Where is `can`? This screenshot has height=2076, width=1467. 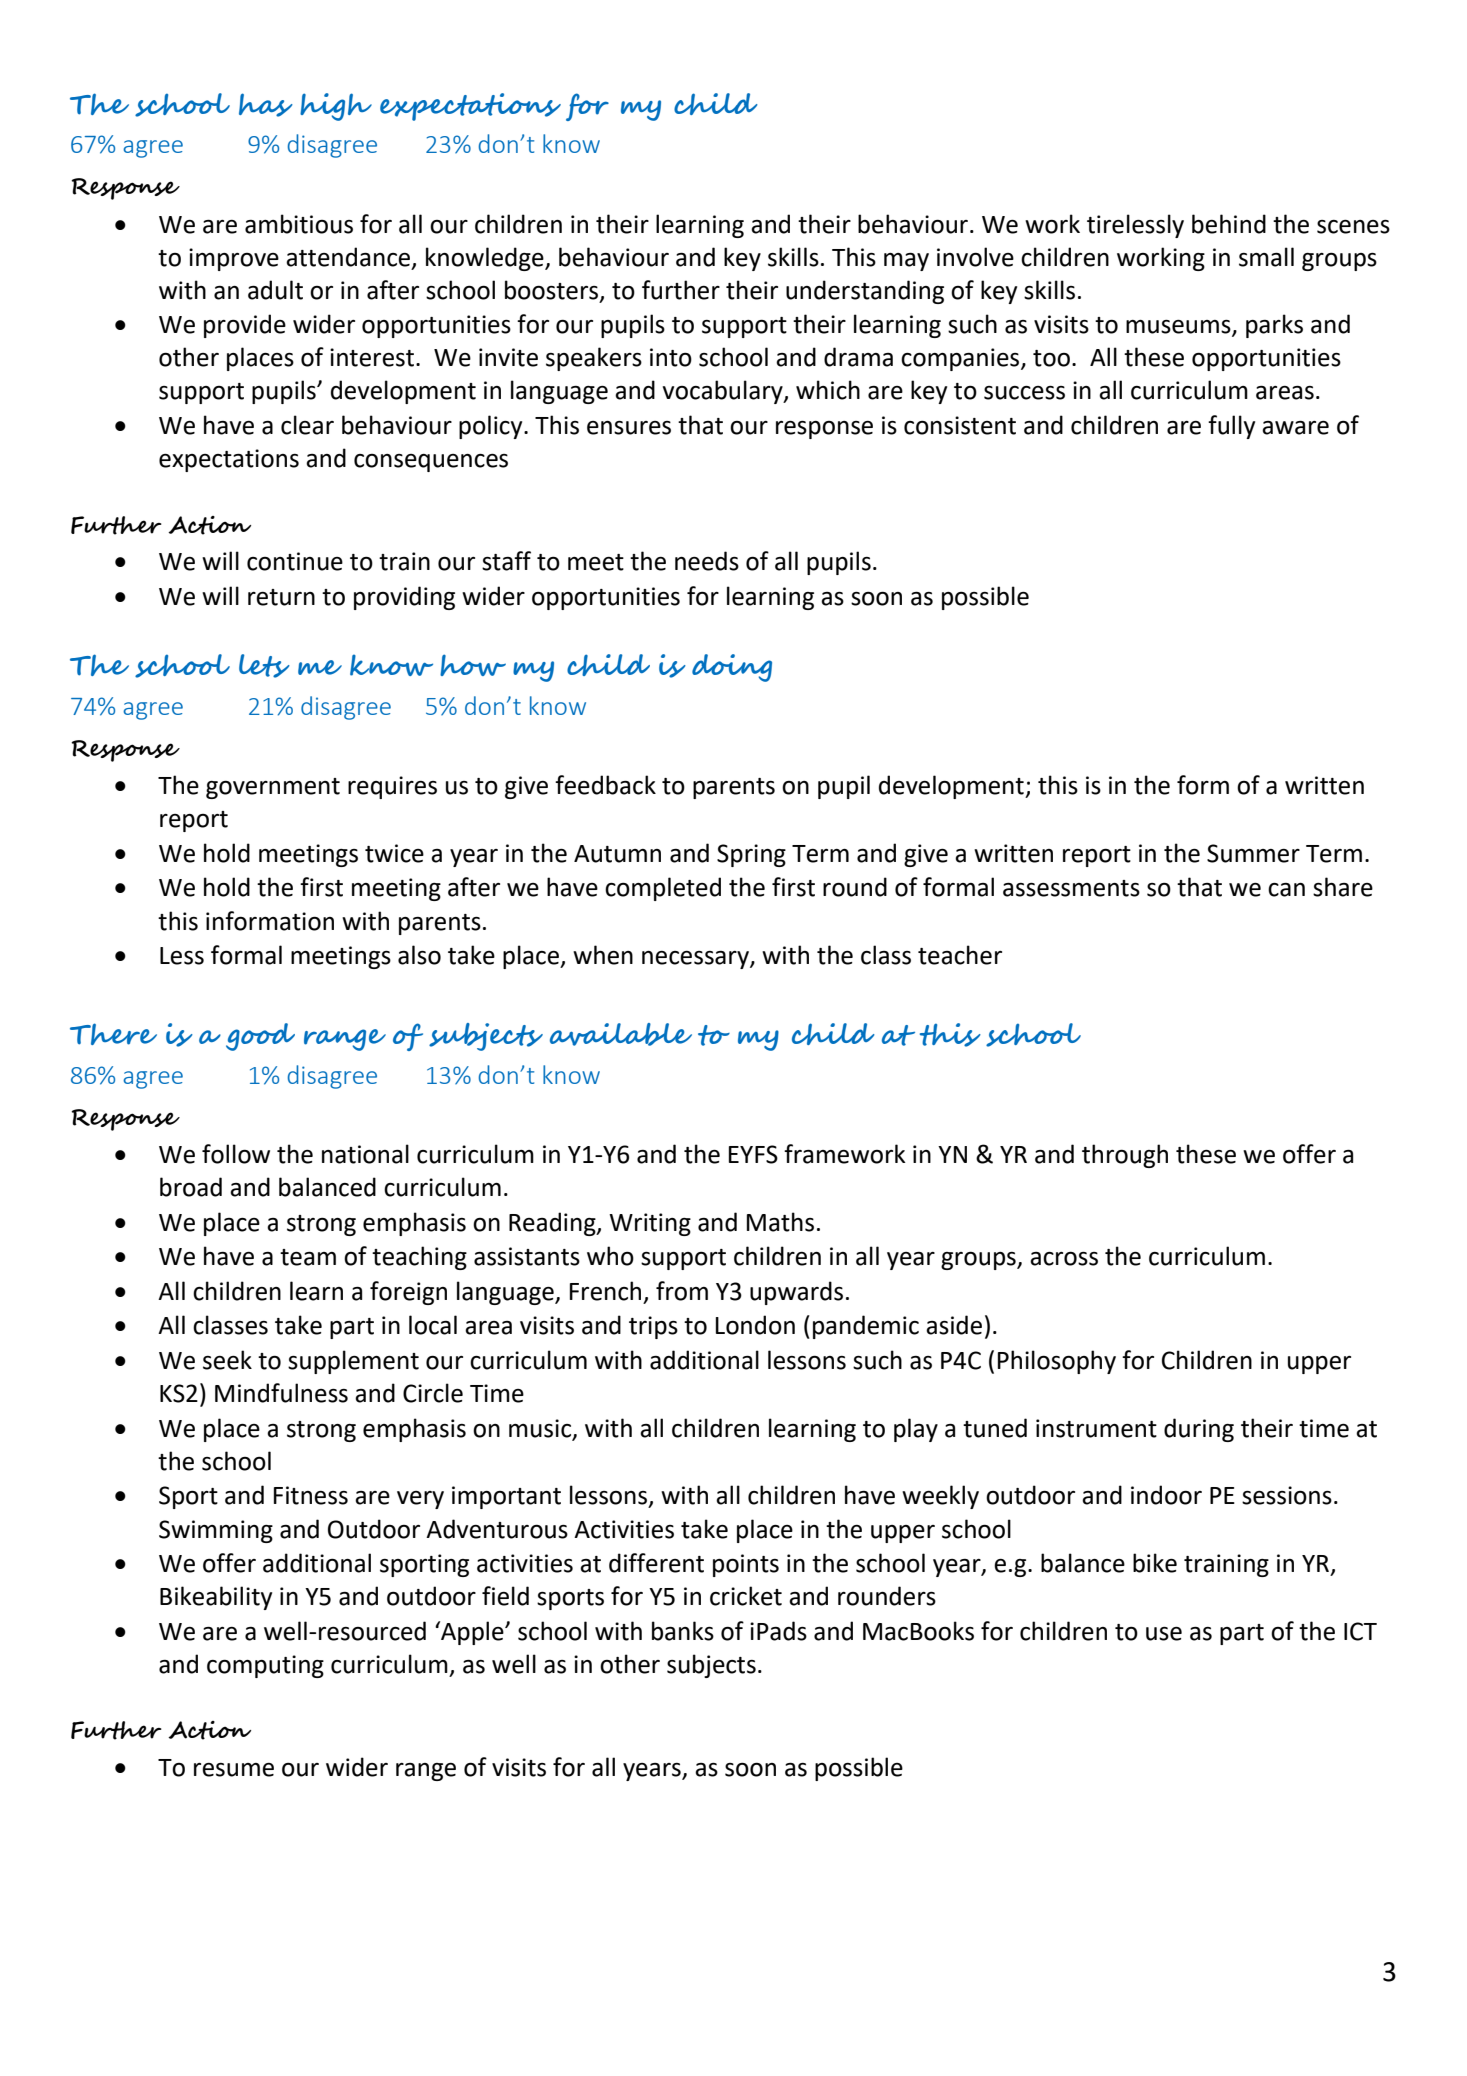 can is located at coordinates (1286, 890).
